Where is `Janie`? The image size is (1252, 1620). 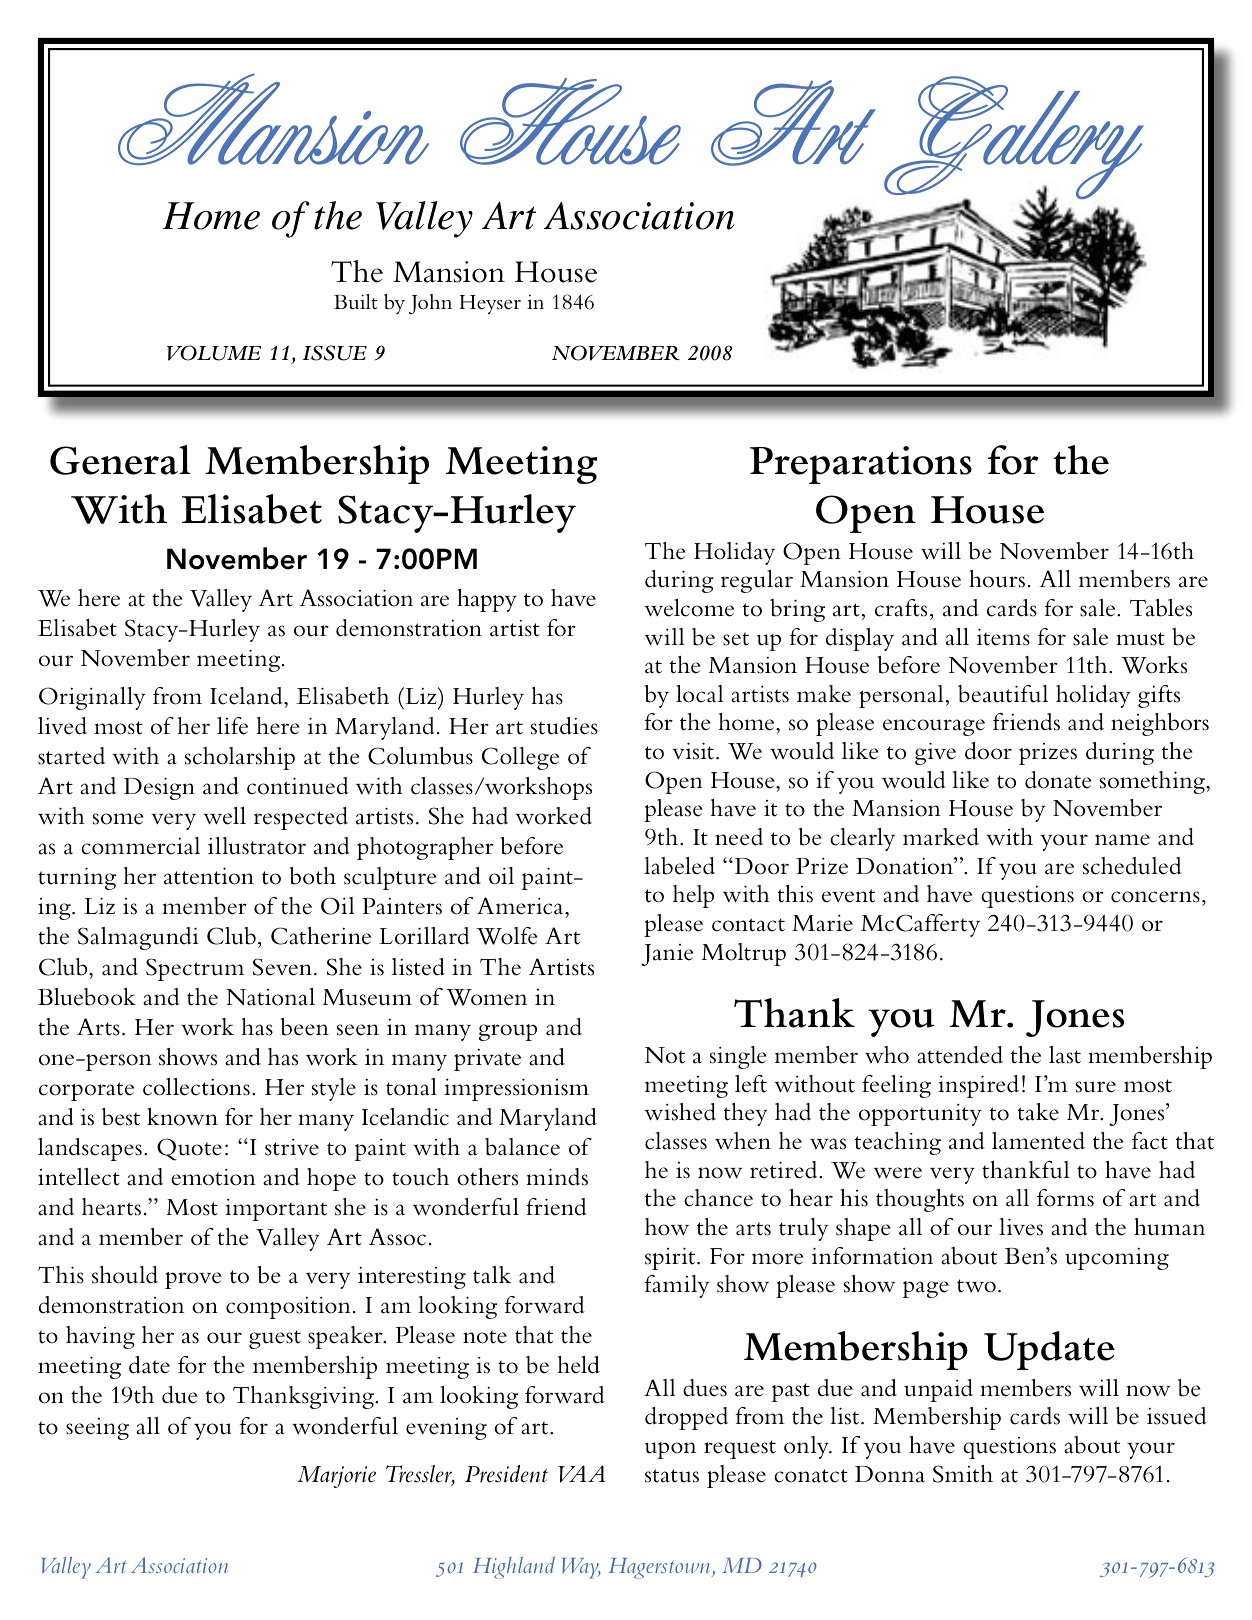 Janie is located at coordinates (667, 955).
